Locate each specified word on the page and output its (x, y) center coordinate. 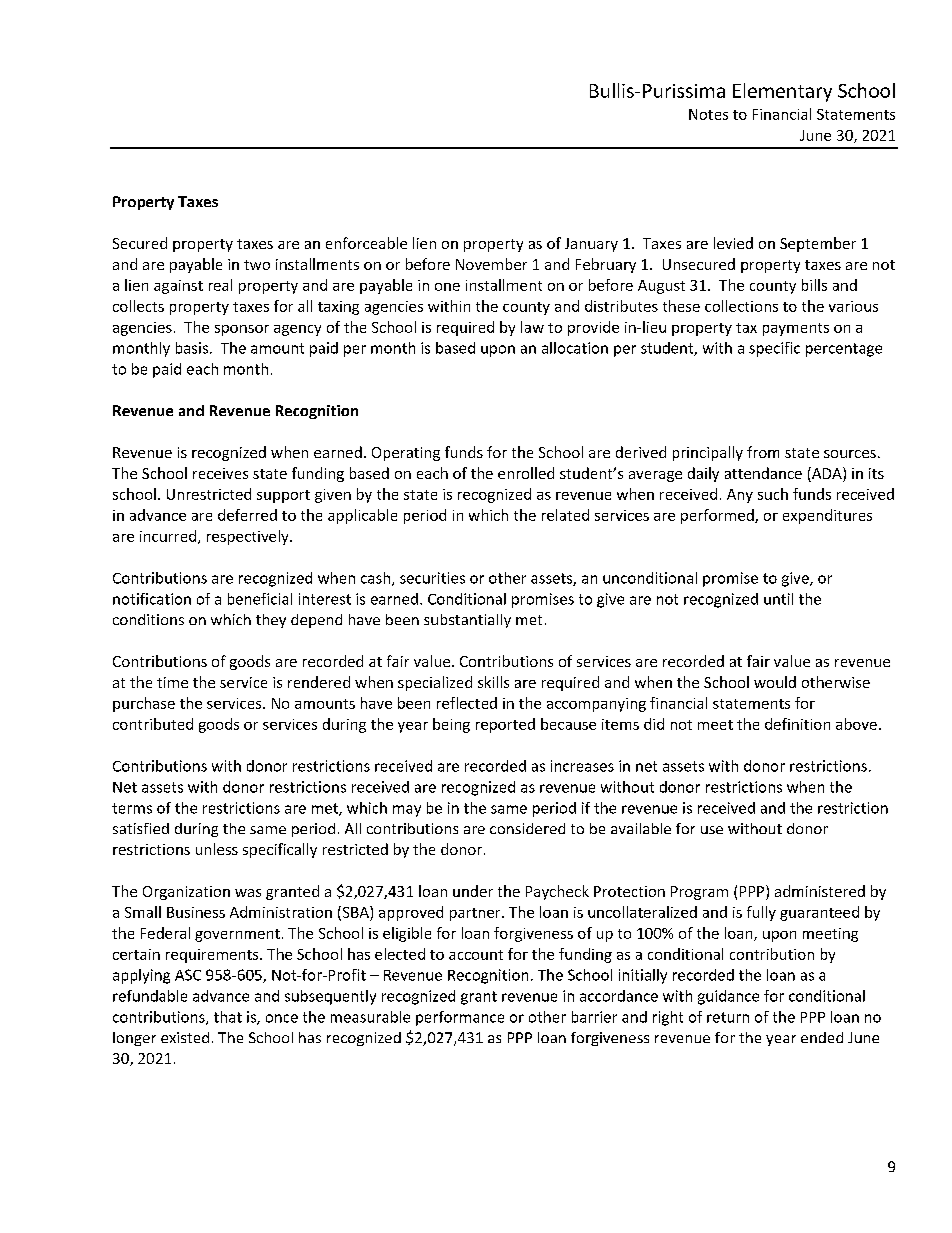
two (257, 265)
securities (432, 578)
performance (460, 1018)
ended (822, 1037)
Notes (708, 114)
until (778, 599)
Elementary (782, 92)
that (228, 1017)
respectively (249, 537)
